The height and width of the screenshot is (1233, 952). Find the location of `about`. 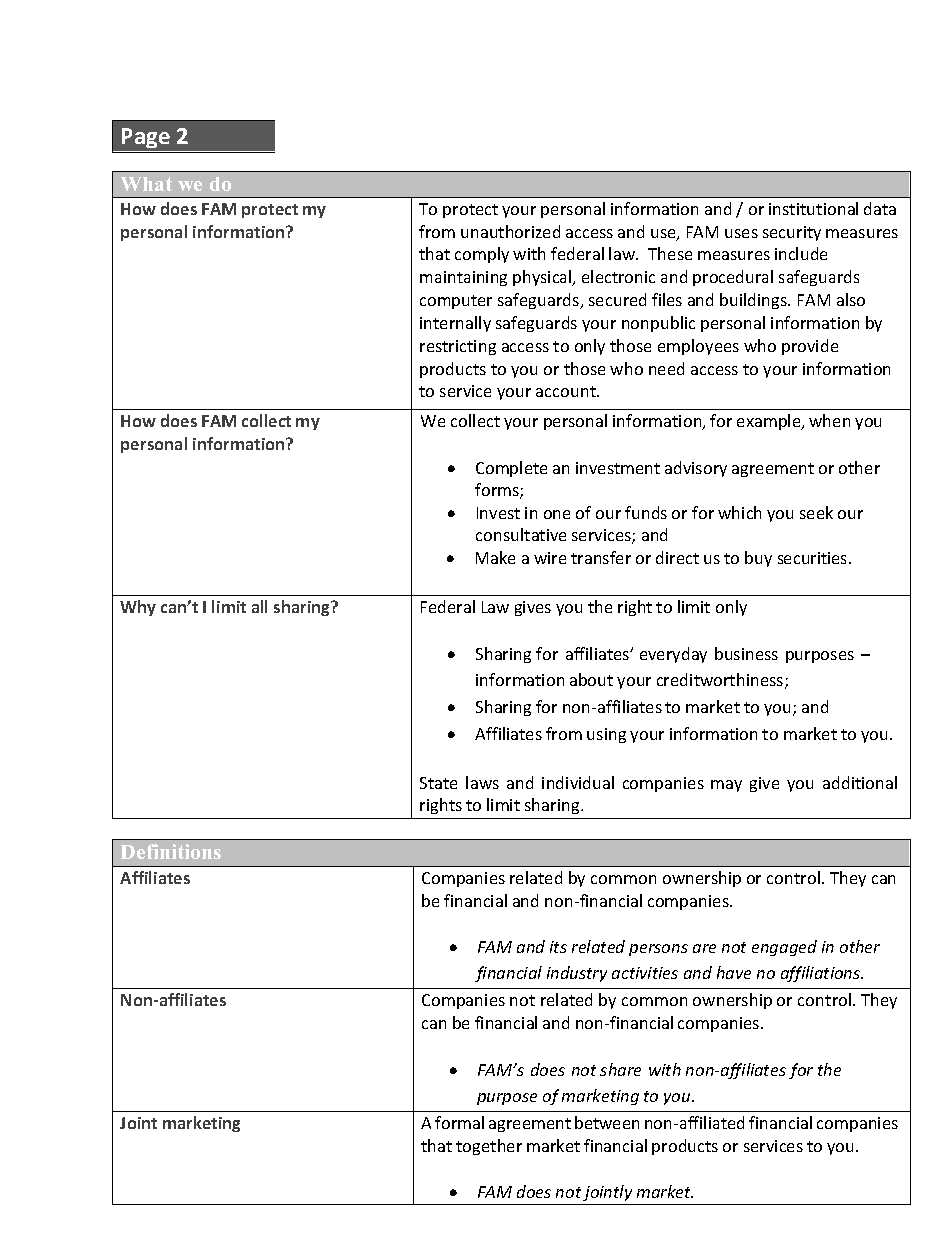

about is located at coordinates (591, 679).
